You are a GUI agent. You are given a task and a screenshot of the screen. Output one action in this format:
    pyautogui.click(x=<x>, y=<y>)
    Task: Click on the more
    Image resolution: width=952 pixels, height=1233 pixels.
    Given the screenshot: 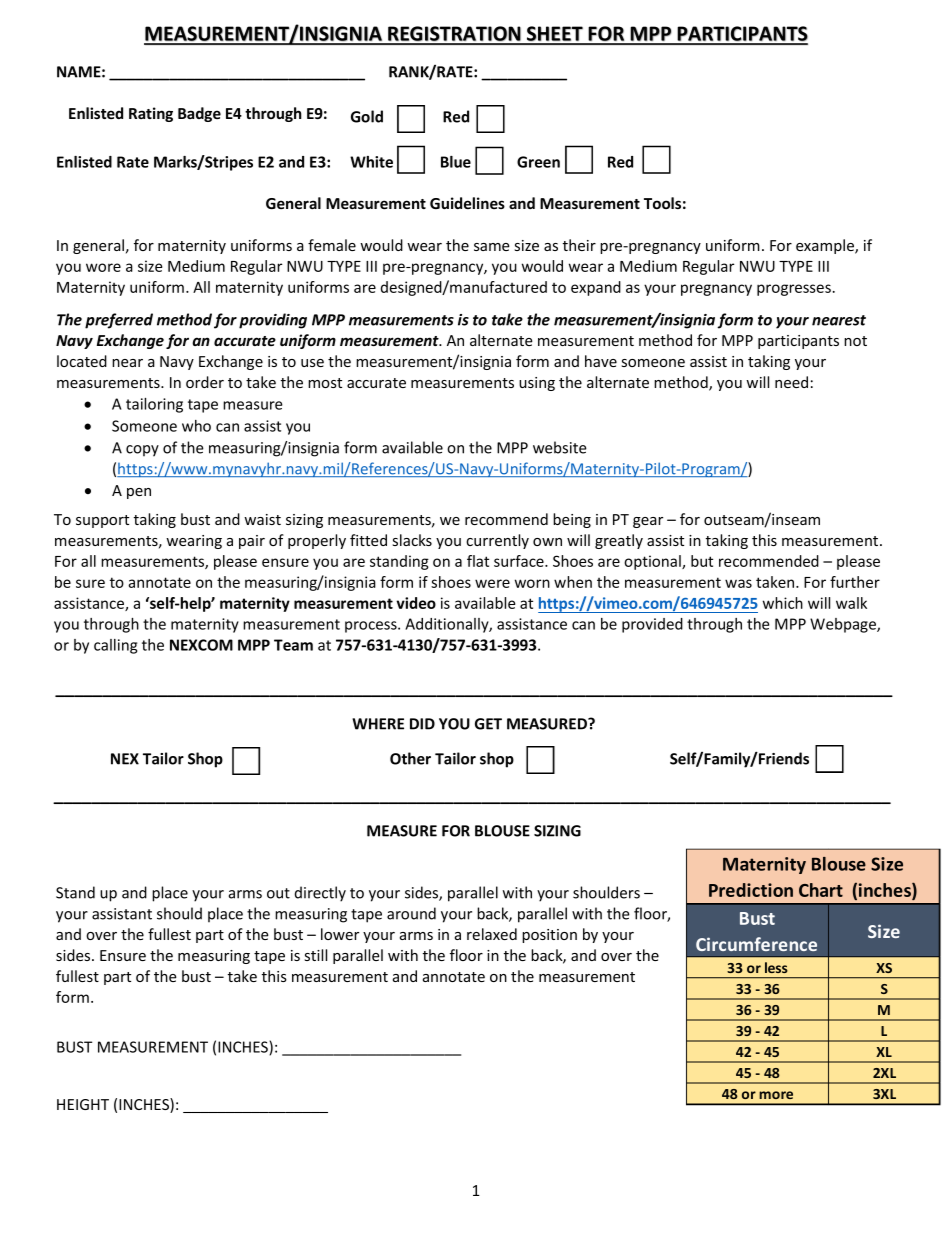 What is the action you would take?
    pyautogui.click(x=776, y=1095)
